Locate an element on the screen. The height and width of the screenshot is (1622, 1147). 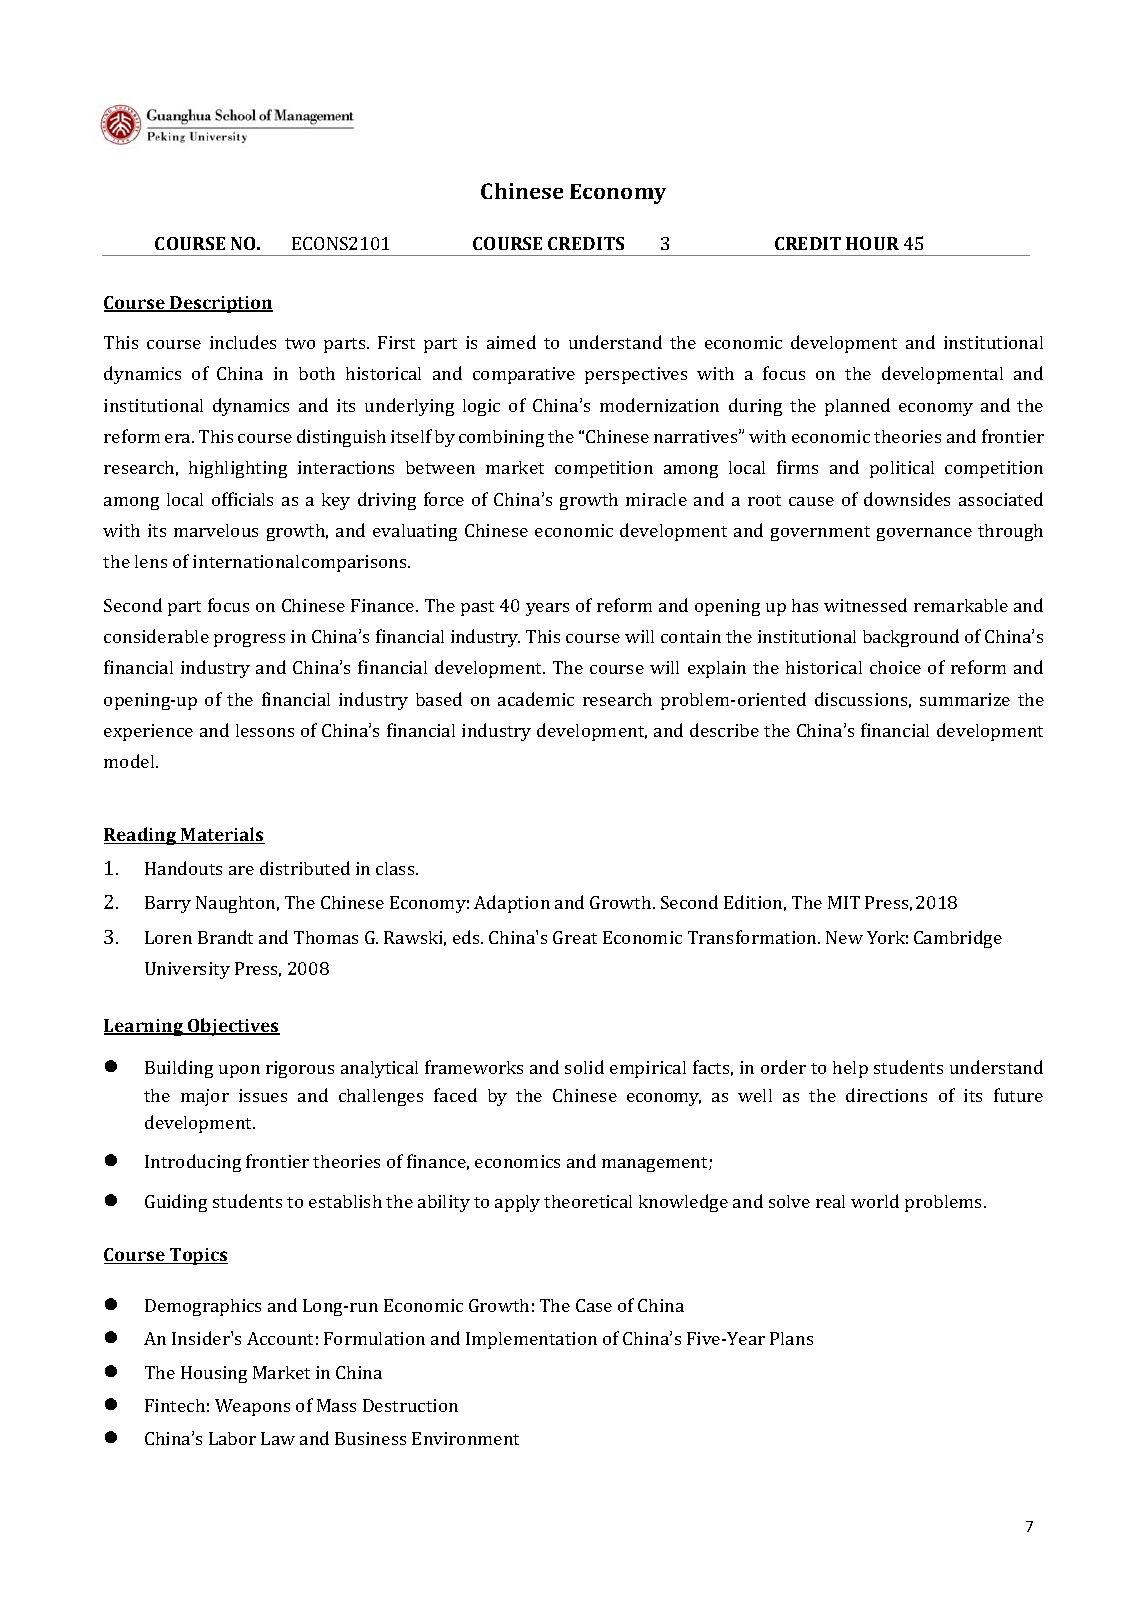
international is located at coordinates (246, 561).
